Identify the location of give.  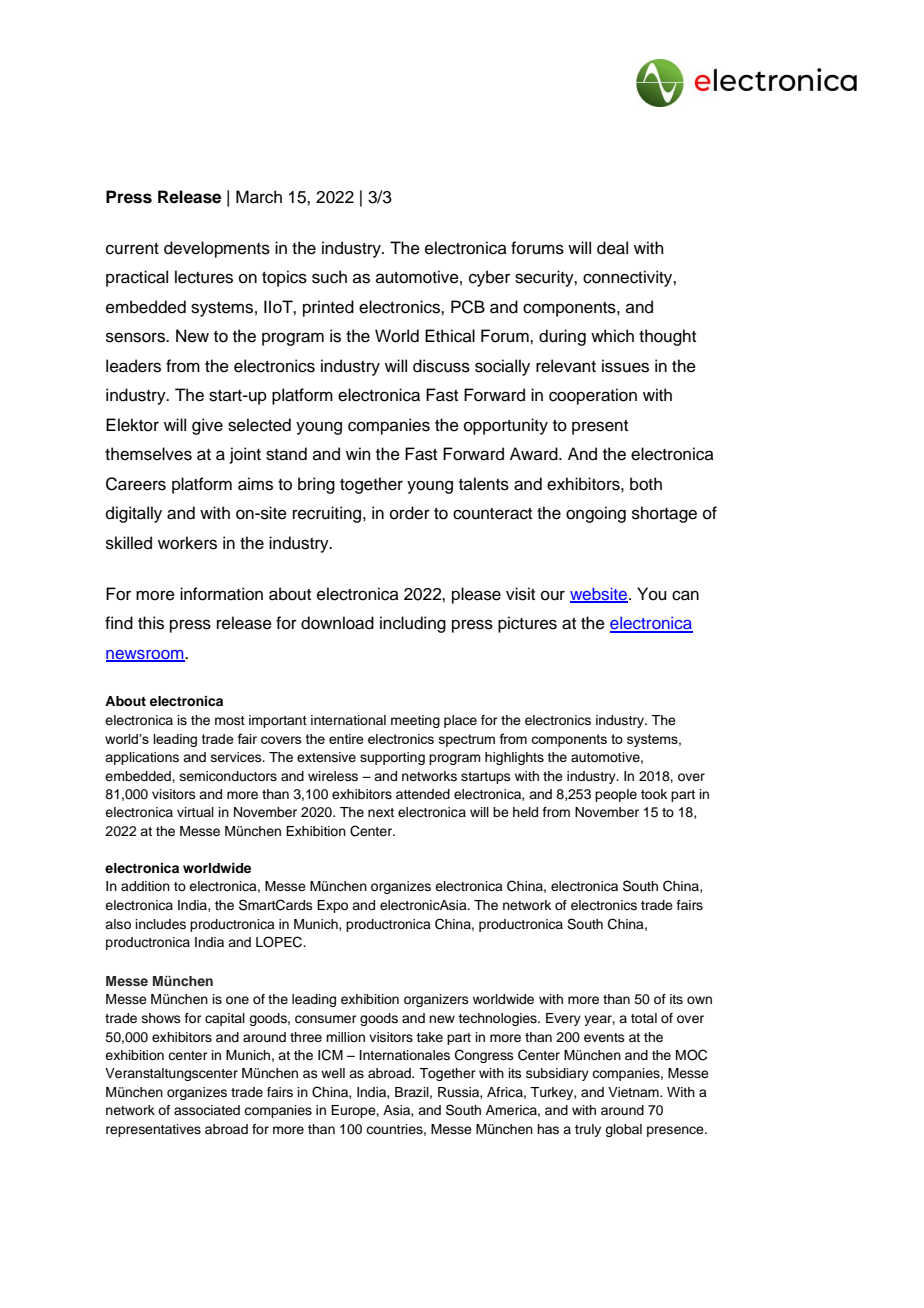
(207, 426).
